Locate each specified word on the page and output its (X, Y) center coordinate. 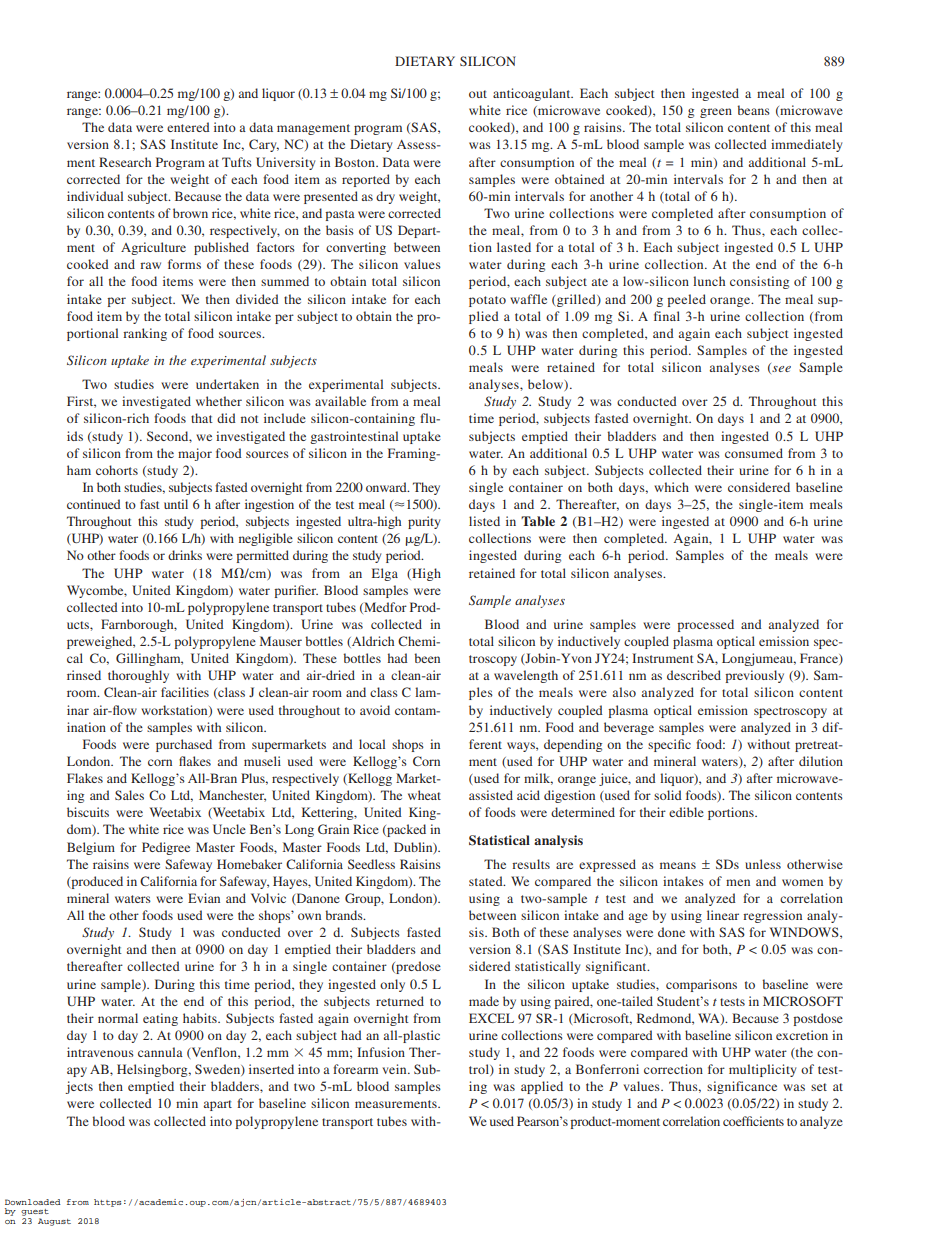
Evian (204, 898)
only (392, 985)
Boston (356, 162)
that (202, 418)
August (54, 1222)
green (716, 113)
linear (723, 915)
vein (395, 1069)
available (340, 401)
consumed (754, 453)
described (694, 675)
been (427, 658)
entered (188, 127)
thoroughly (138, 676)
